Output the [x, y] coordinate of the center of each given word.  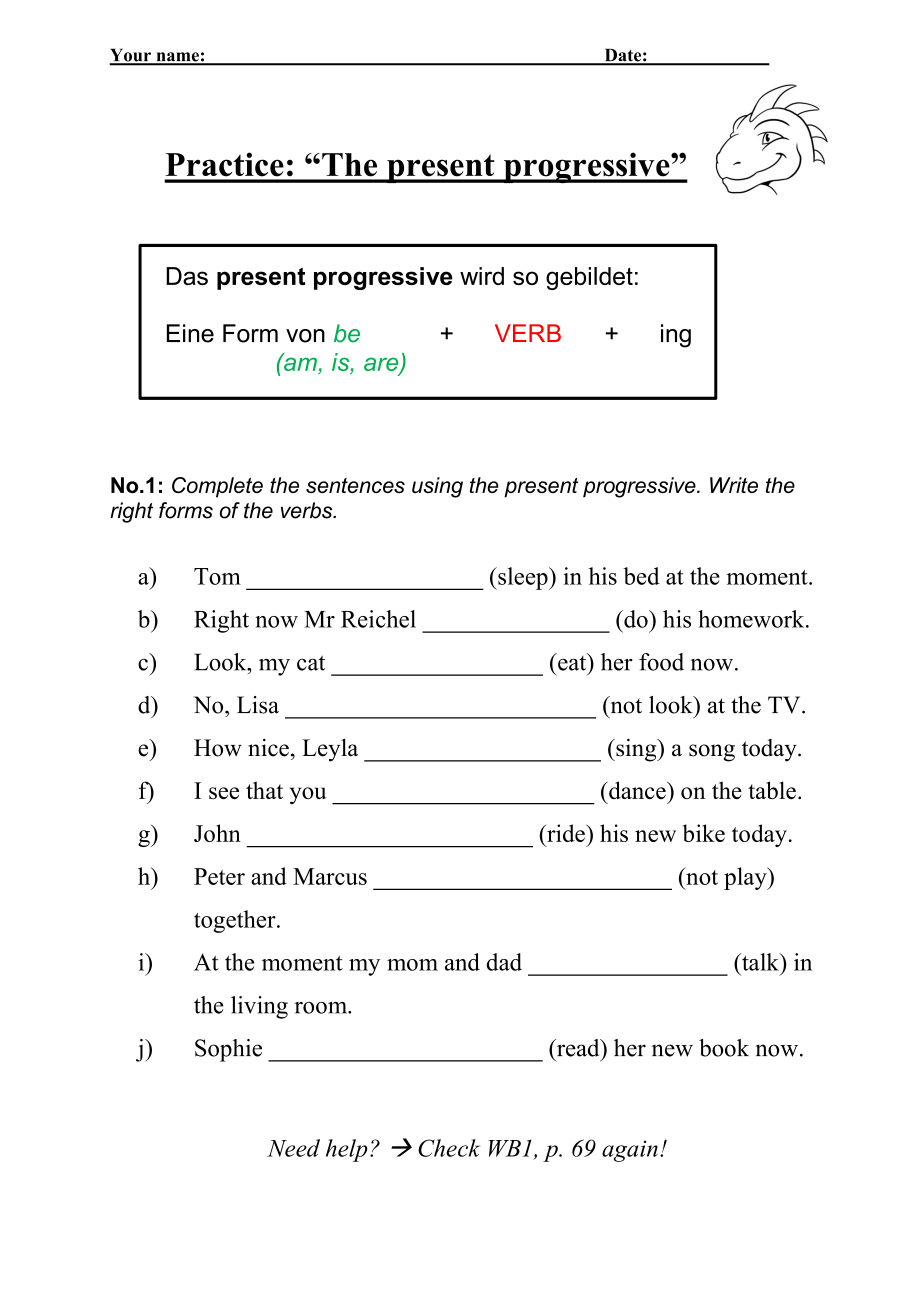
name [177, 58]
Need [293, 1148]
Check [449, 1148]
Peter [219, 876]
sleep [523, 578]
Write [734, 485]
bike [704, 833]
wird [482, 276]
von [305, 336]
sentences [355, 485]
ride [566, 833]
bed [641, 576]
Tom [217, 576]
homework [752, 619]
